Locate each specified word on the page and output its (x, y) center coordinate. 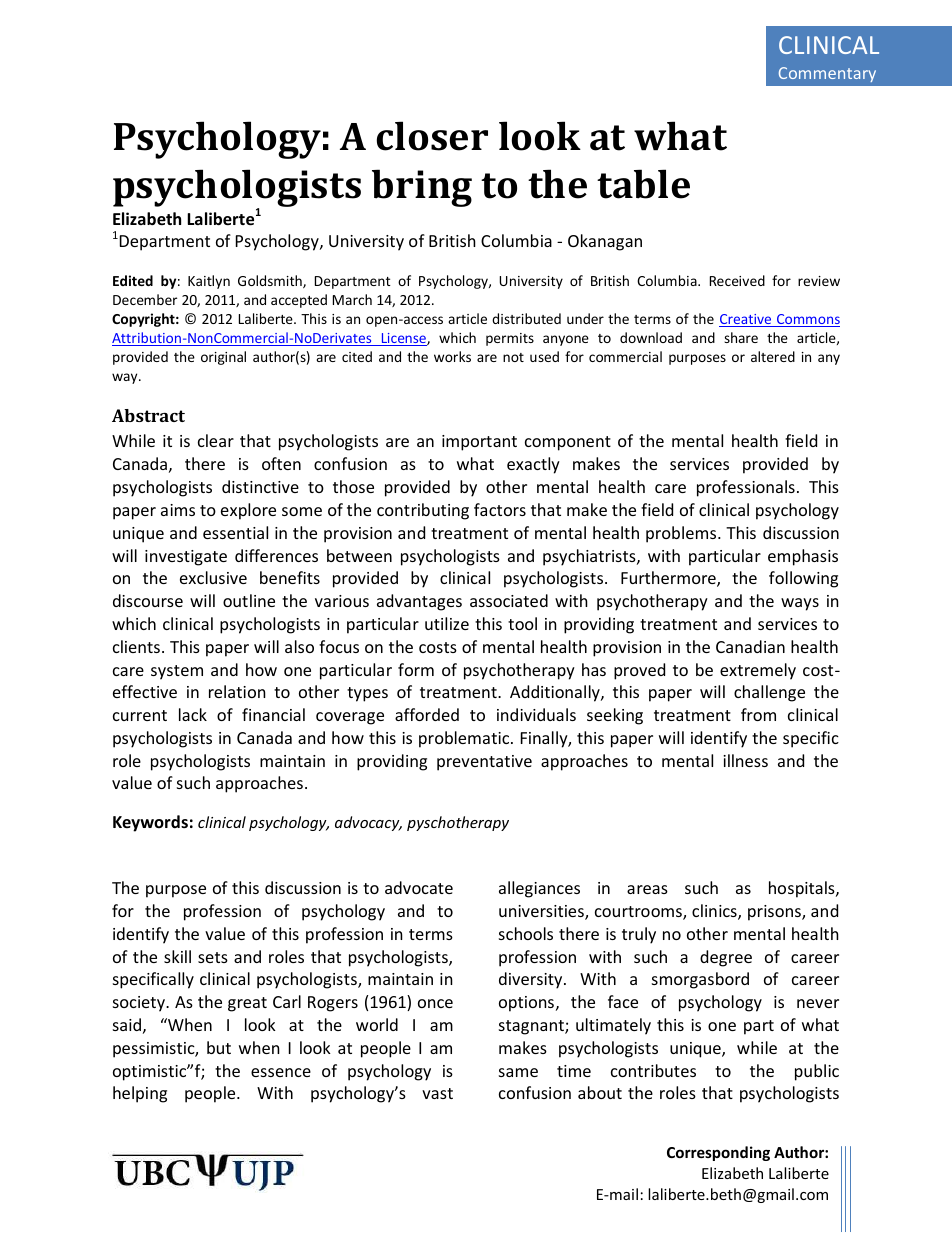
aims (178, 510)
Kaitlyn (209, 282)
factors (500, 509)
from (758, 714)
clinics (715, 912)
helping (140, 1094)
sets (213, 957)
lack (193, 714)
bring (422, 188)
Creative (746, 320)
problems (682, 534)
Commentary (827, 74)
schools (526, 933)
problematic (465, 739)
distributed (526, 318)
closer (432, 136)
